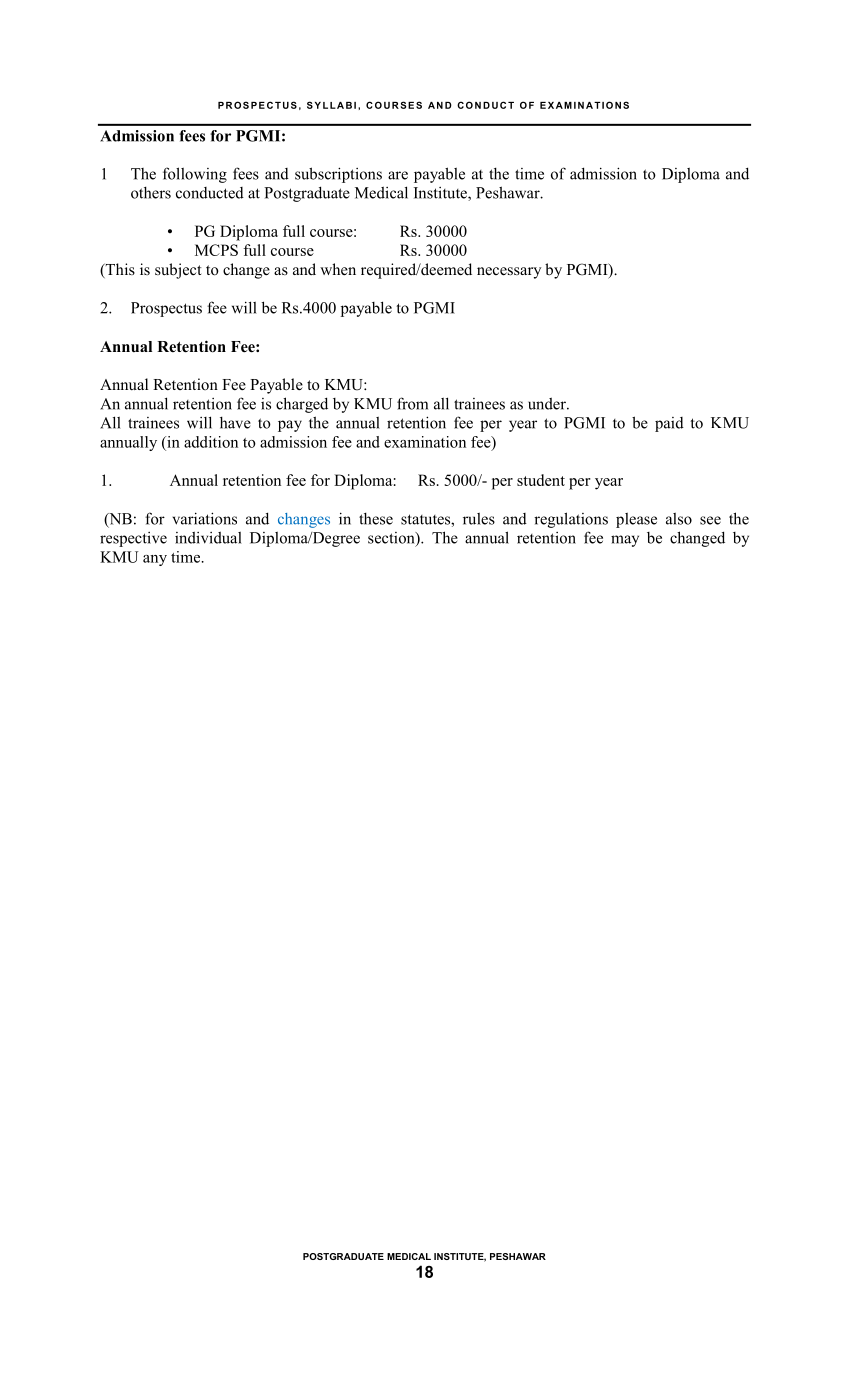  I want to click on conducted, so click(210, 193).
